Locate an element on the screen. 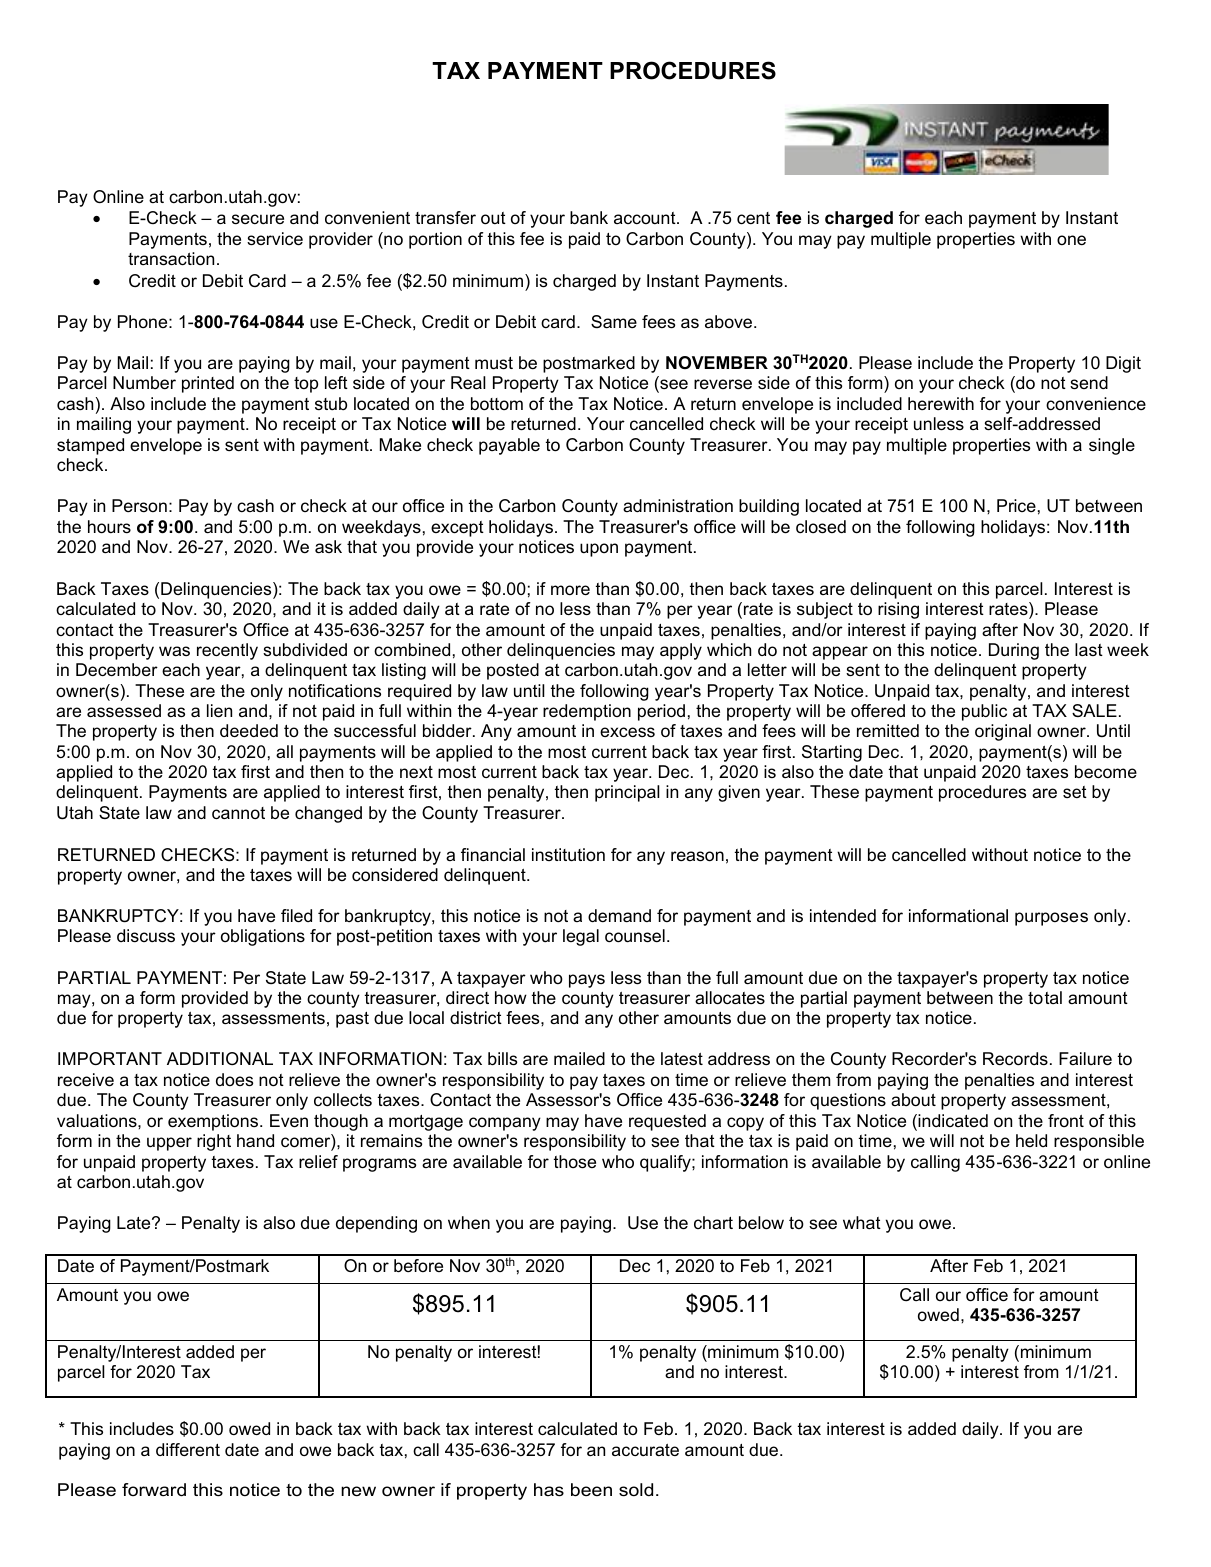  transaction is located at coordinates (171, 259).
